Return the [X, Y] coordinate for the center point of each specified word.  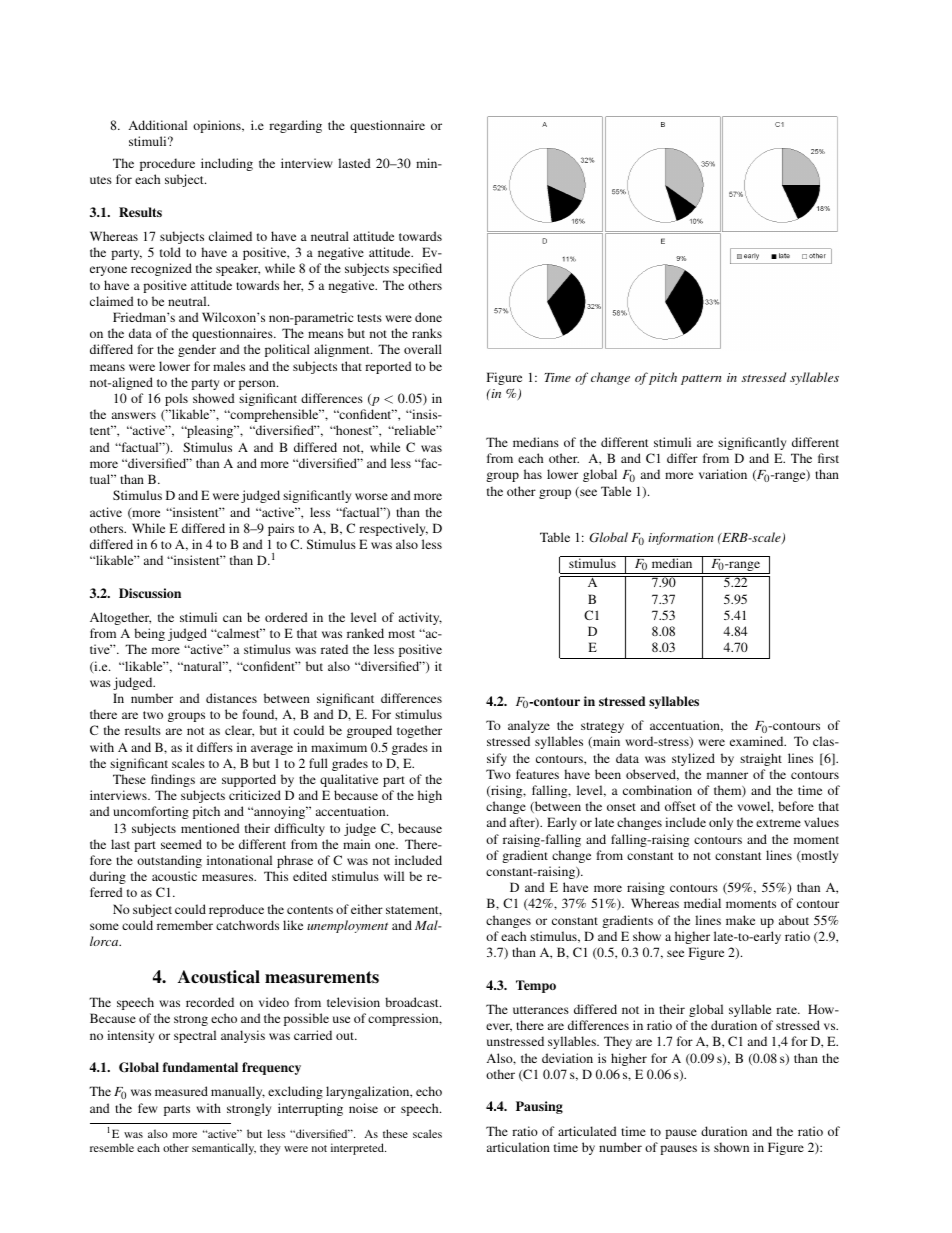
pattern [701, 379]
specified [417, 269]
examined [758, 741]
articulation [518, 1147]
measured [181, 1091]
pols [176, 399]
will [394, 876]
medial [702, 903]
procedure [167, 164]
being [149, 634]
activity [420, 618]
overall [423, 349]
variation [723, 474]
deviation [567, 1058]
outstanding [169, 861]
